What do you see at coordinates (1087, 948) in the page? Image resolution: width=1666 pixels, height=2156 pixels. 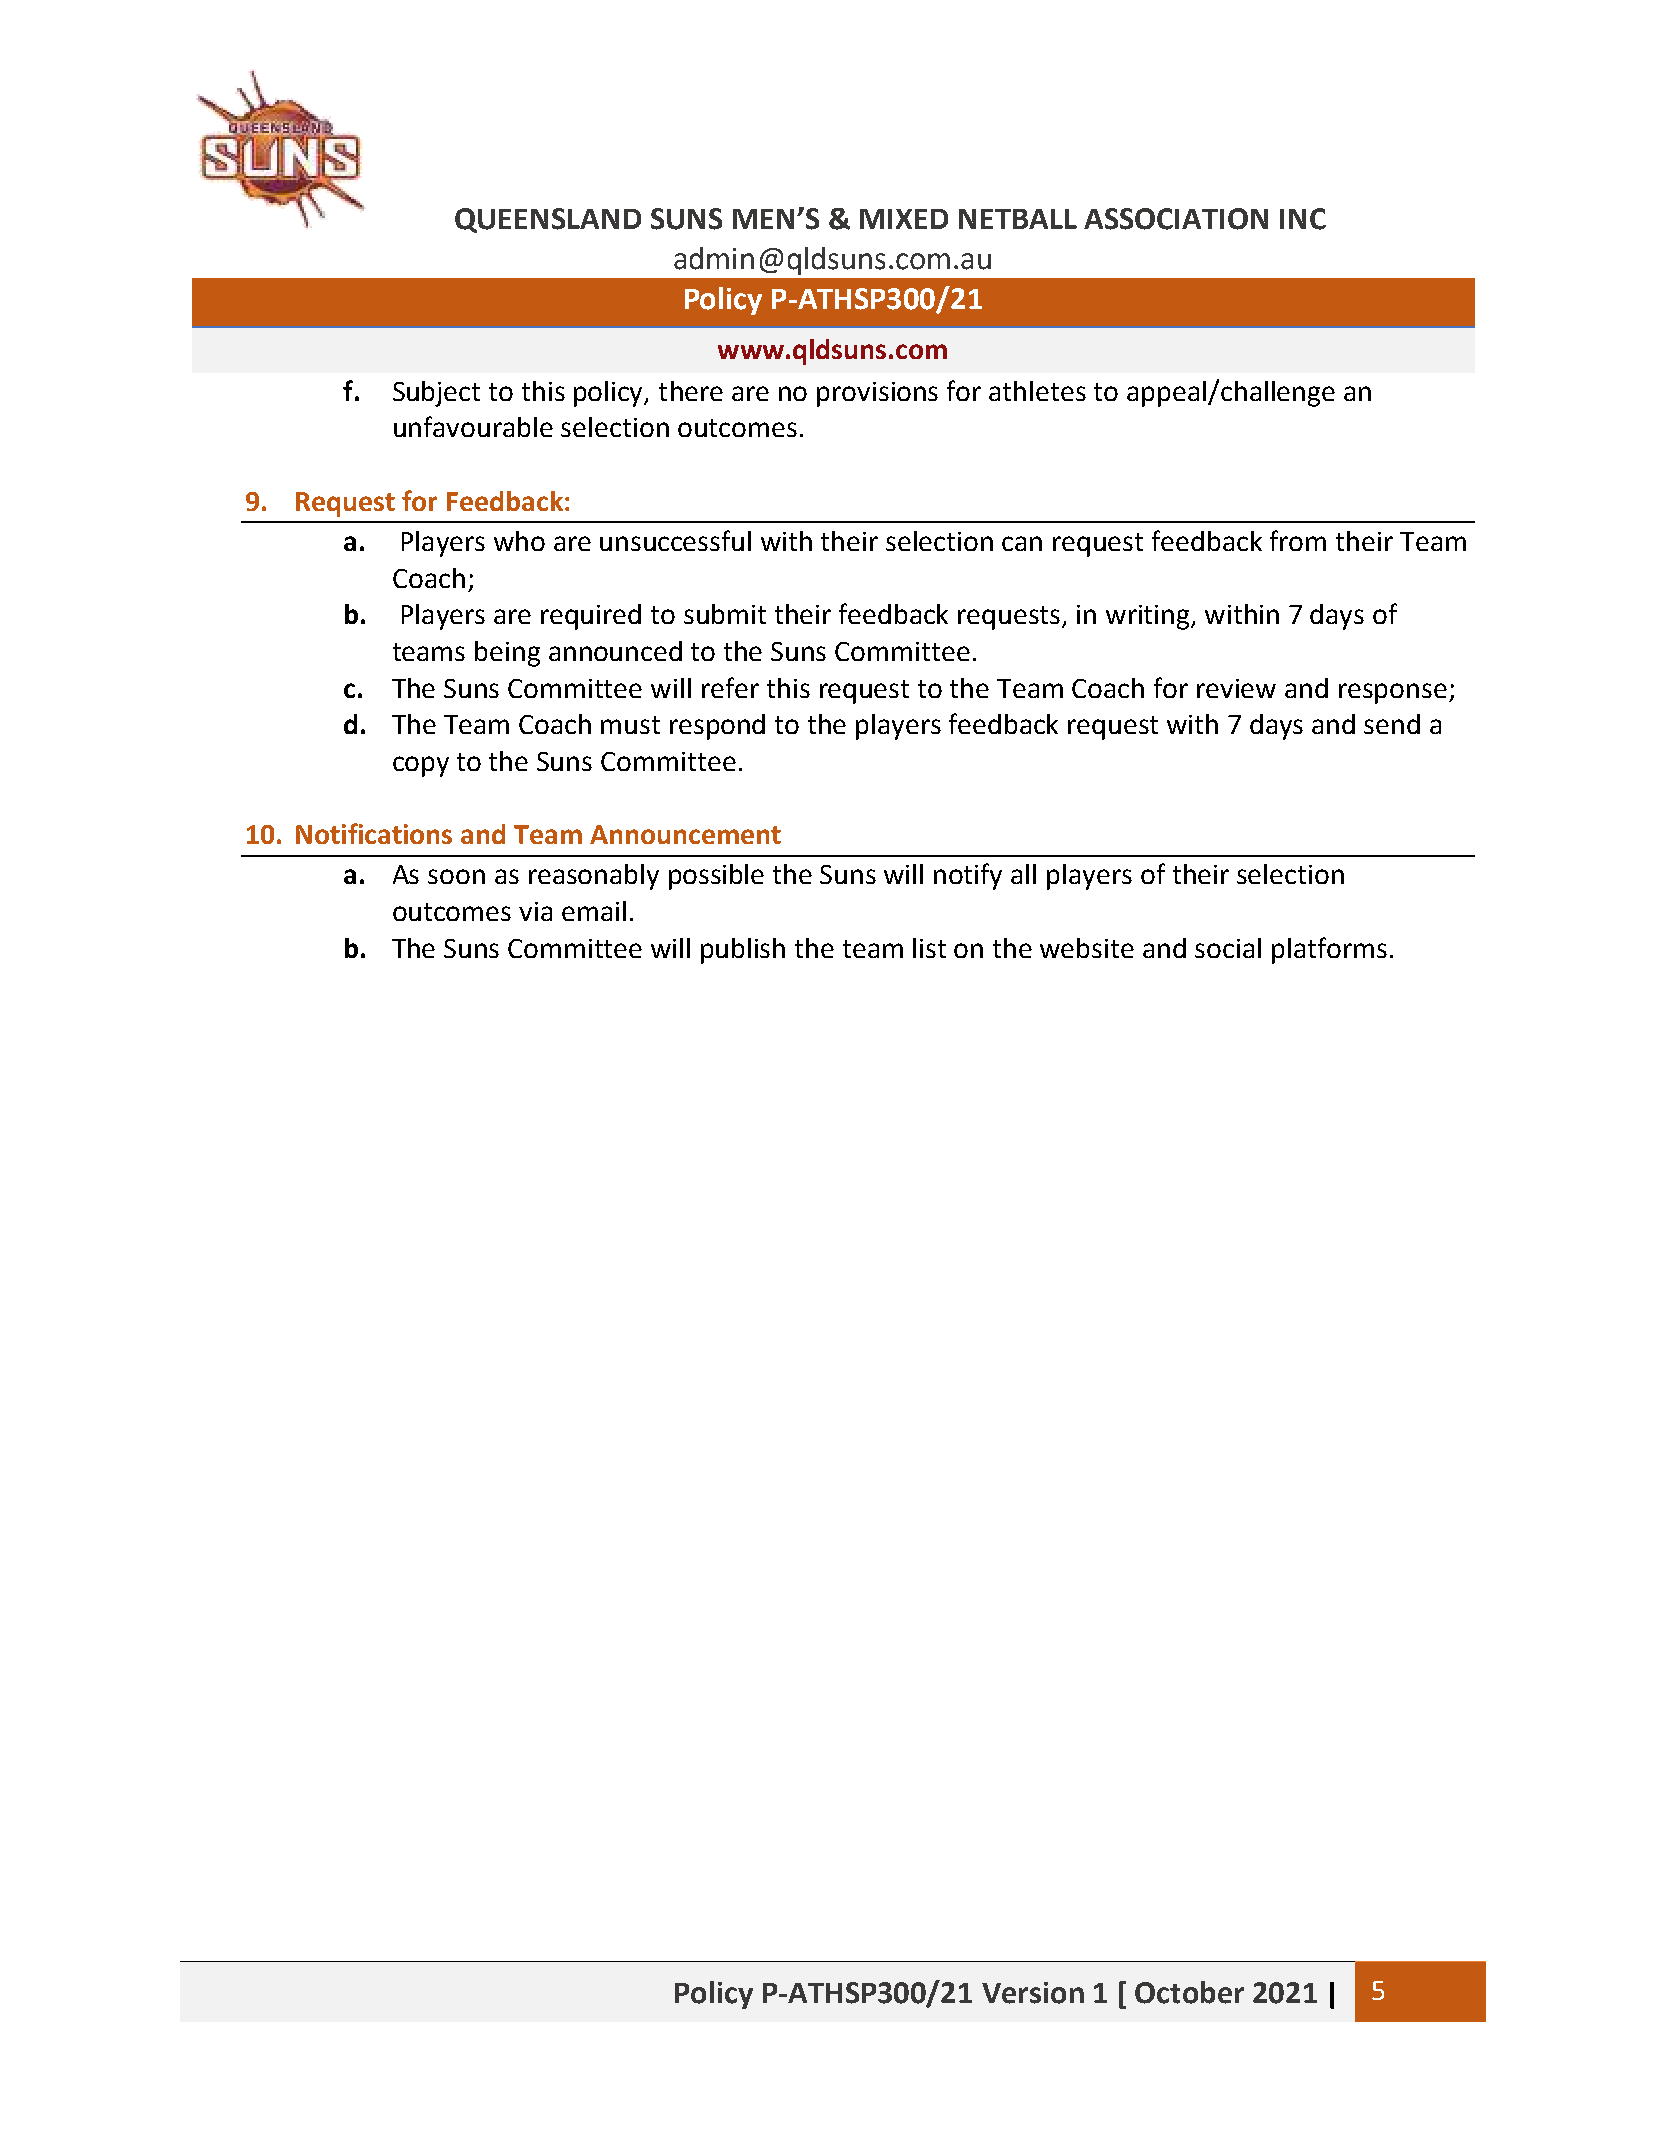 I see `website` at bounding box center [1087, 948].
